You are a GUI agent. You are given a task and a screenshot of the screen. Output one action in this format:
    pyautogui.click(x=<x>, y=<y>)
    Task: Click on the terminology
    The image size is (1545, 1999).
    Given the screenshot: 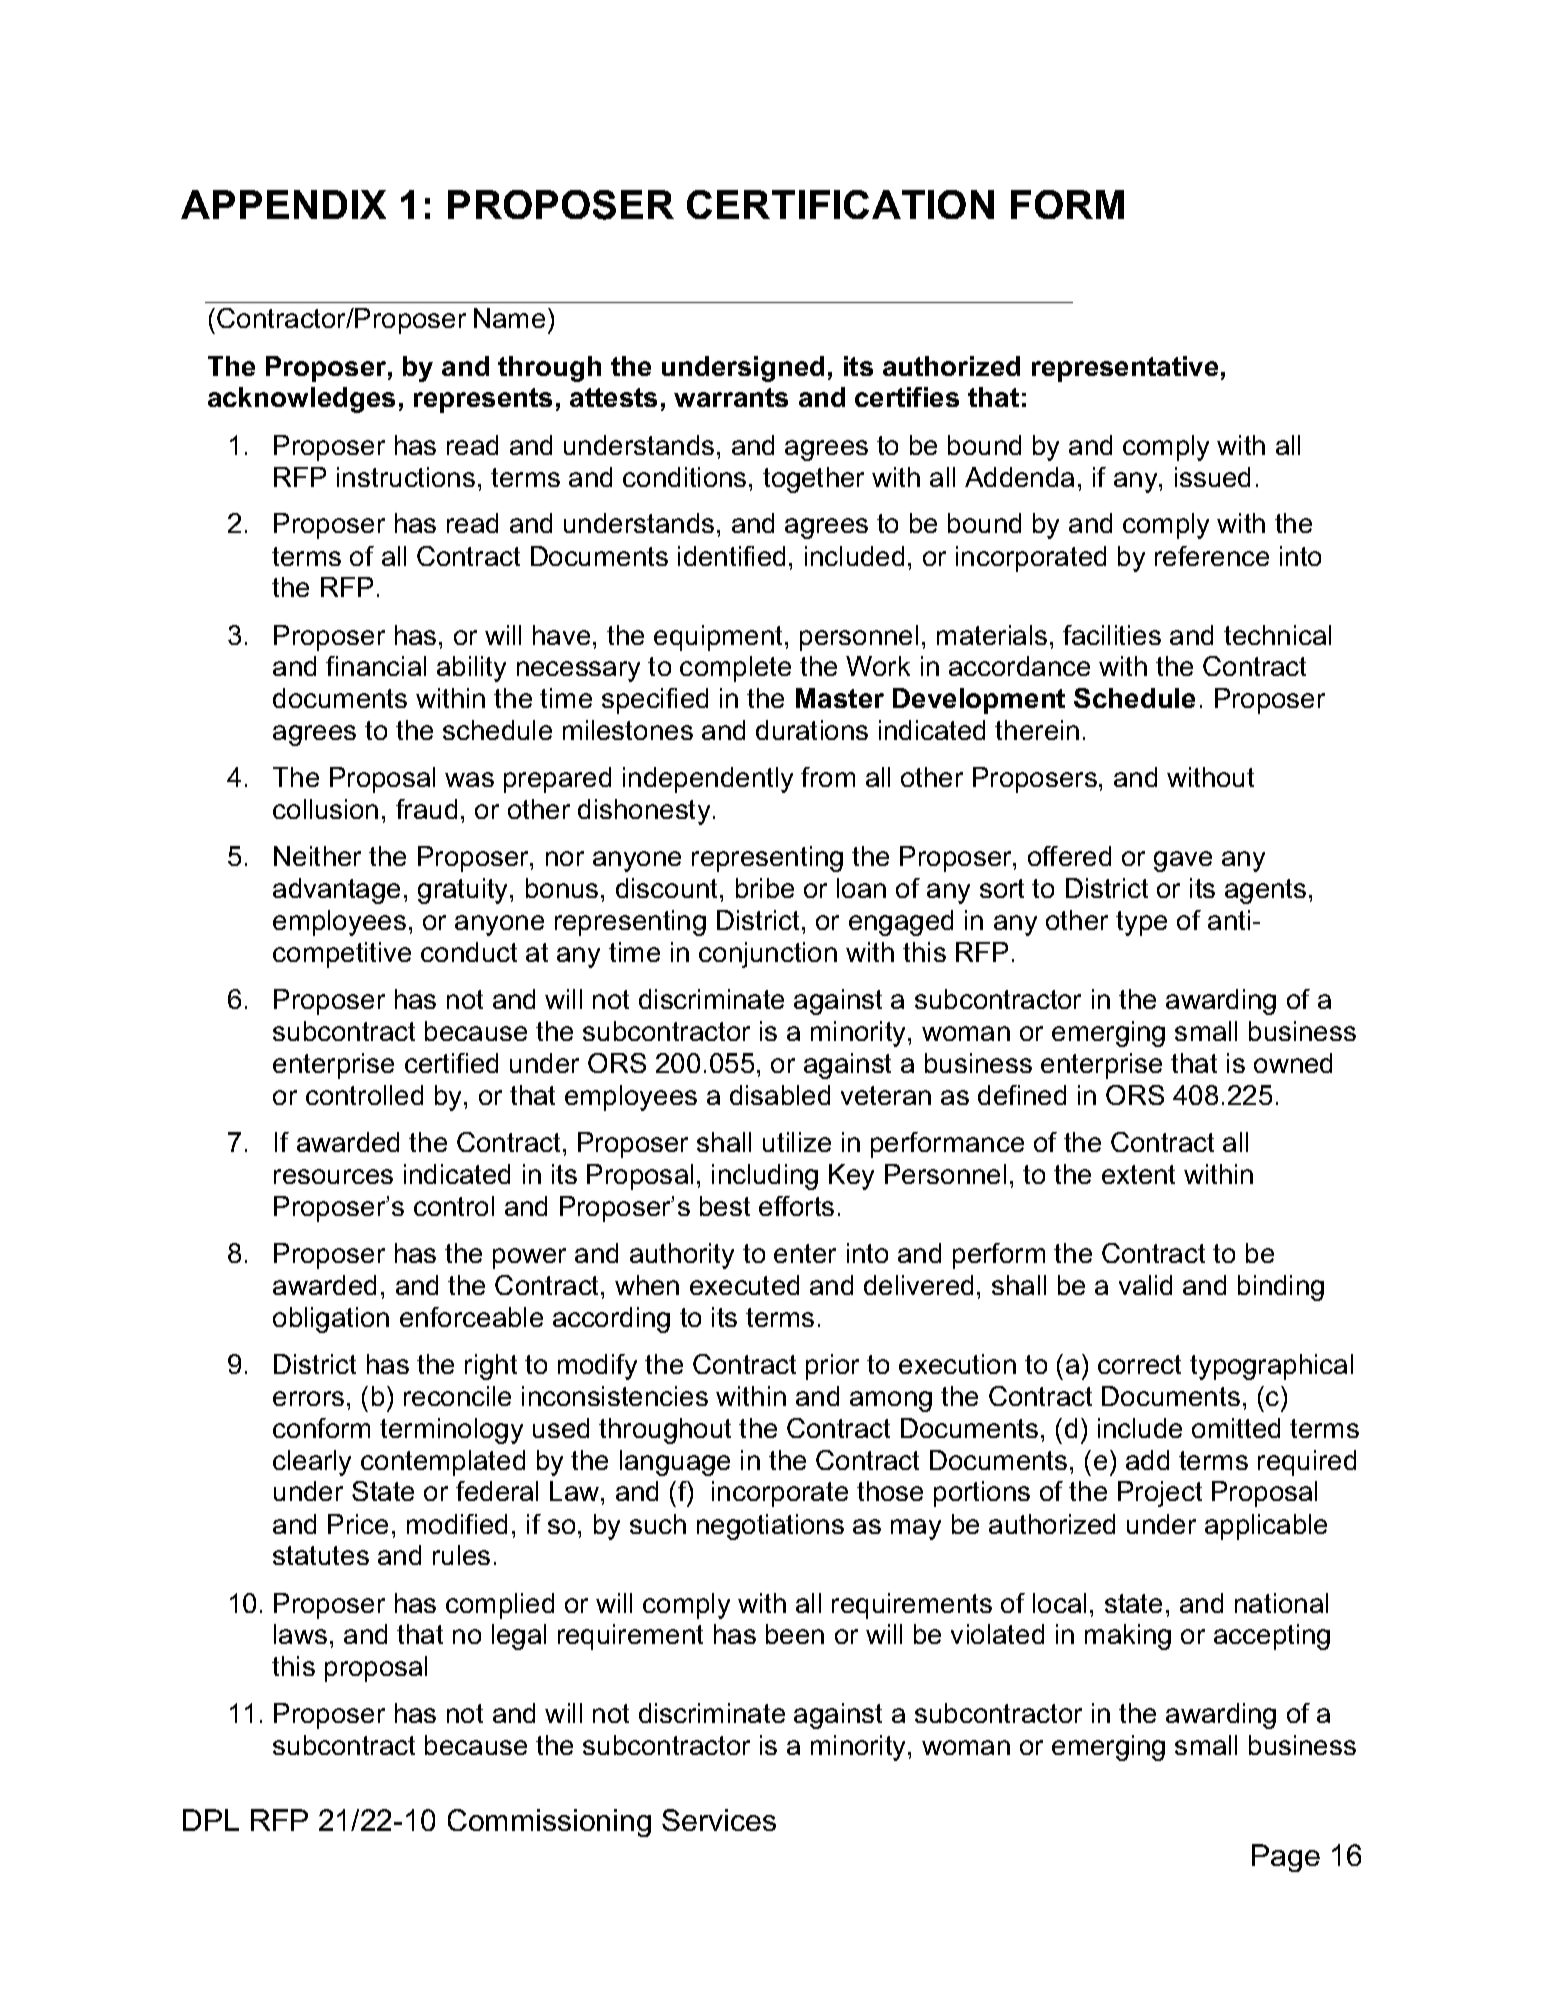 What is the action you would take?
    pyautogui.click(x=451, y=1431)
